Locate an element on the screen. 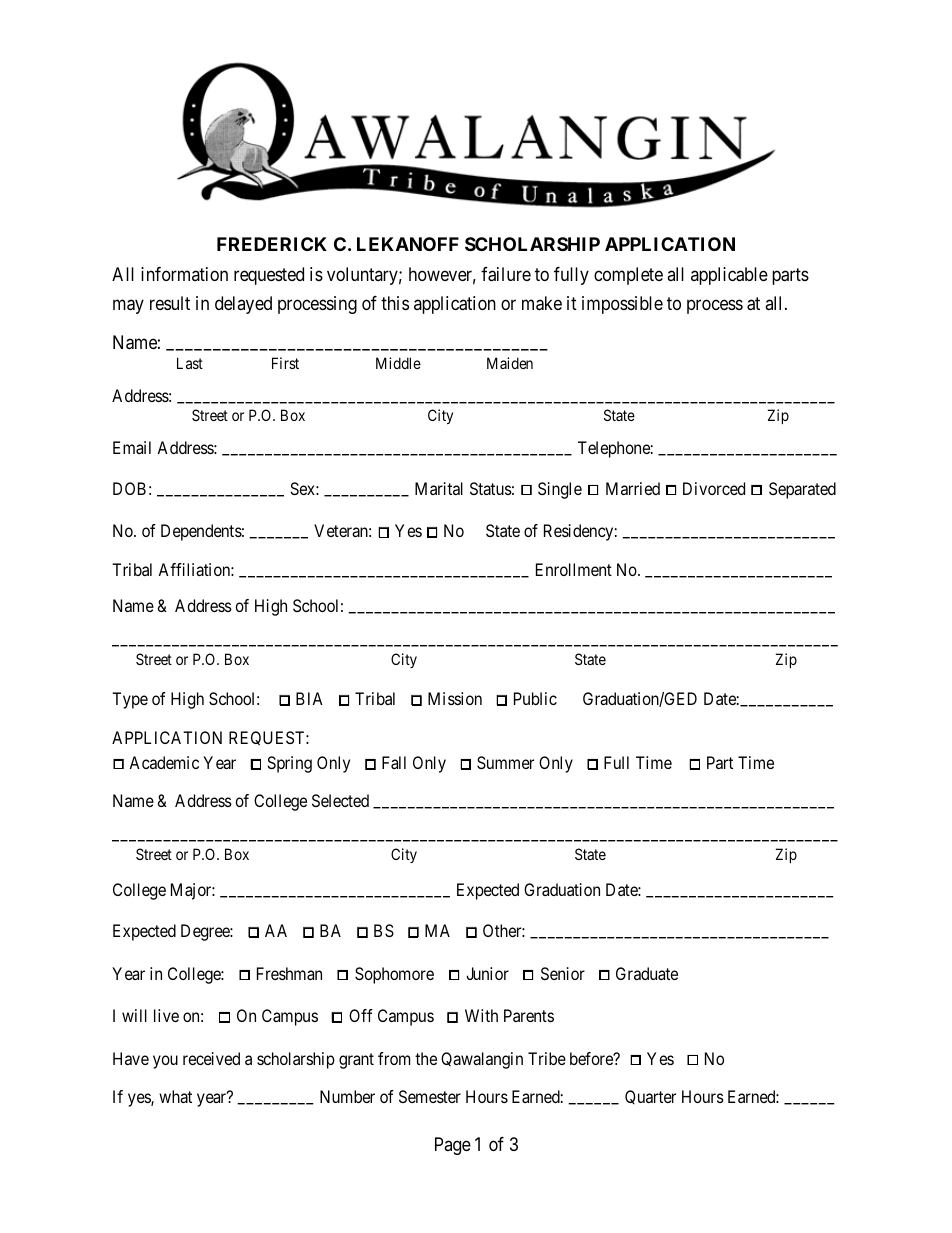  information is located at coordinates (184, 274).
